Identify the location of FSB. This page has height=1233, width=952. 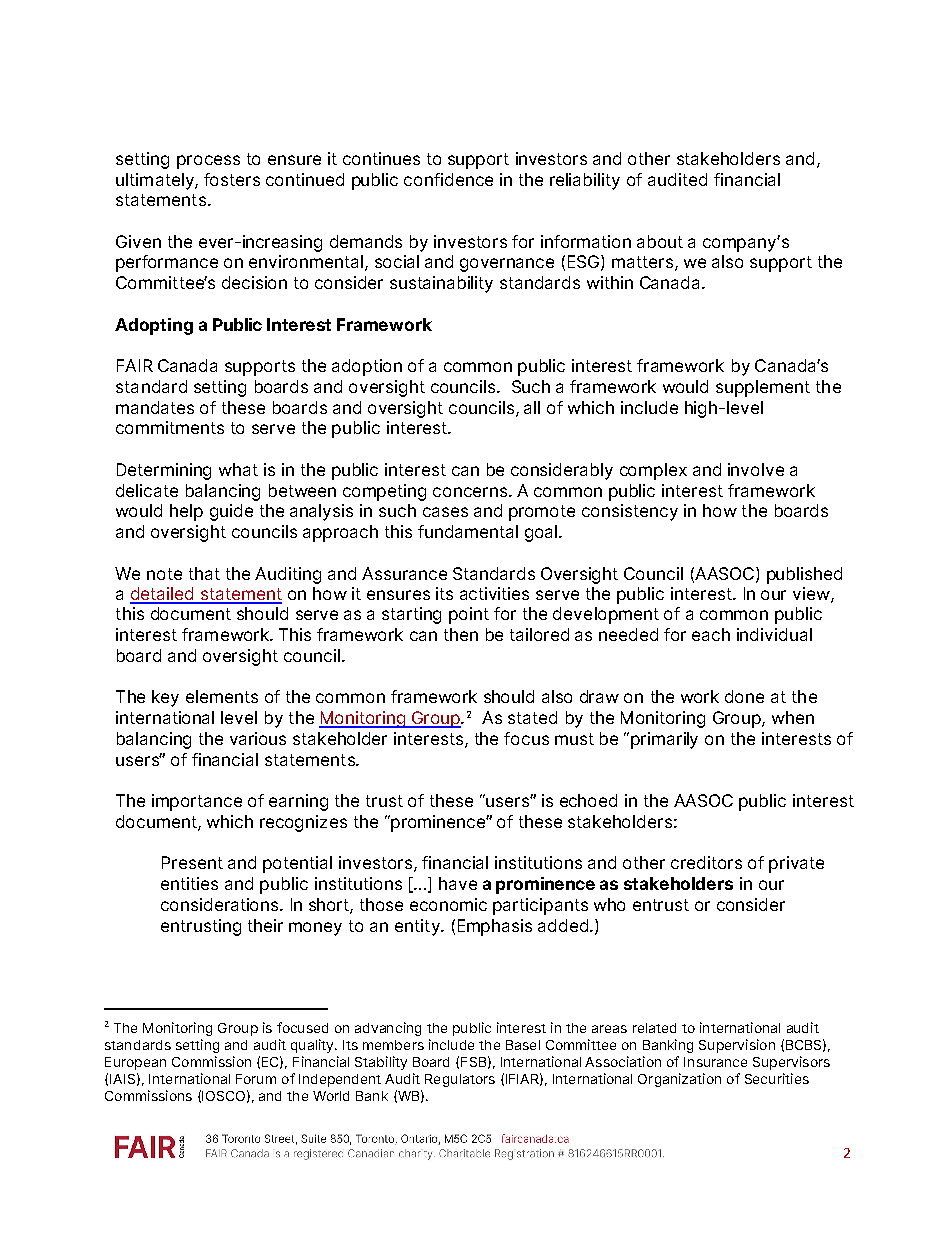
(473, 1062).
